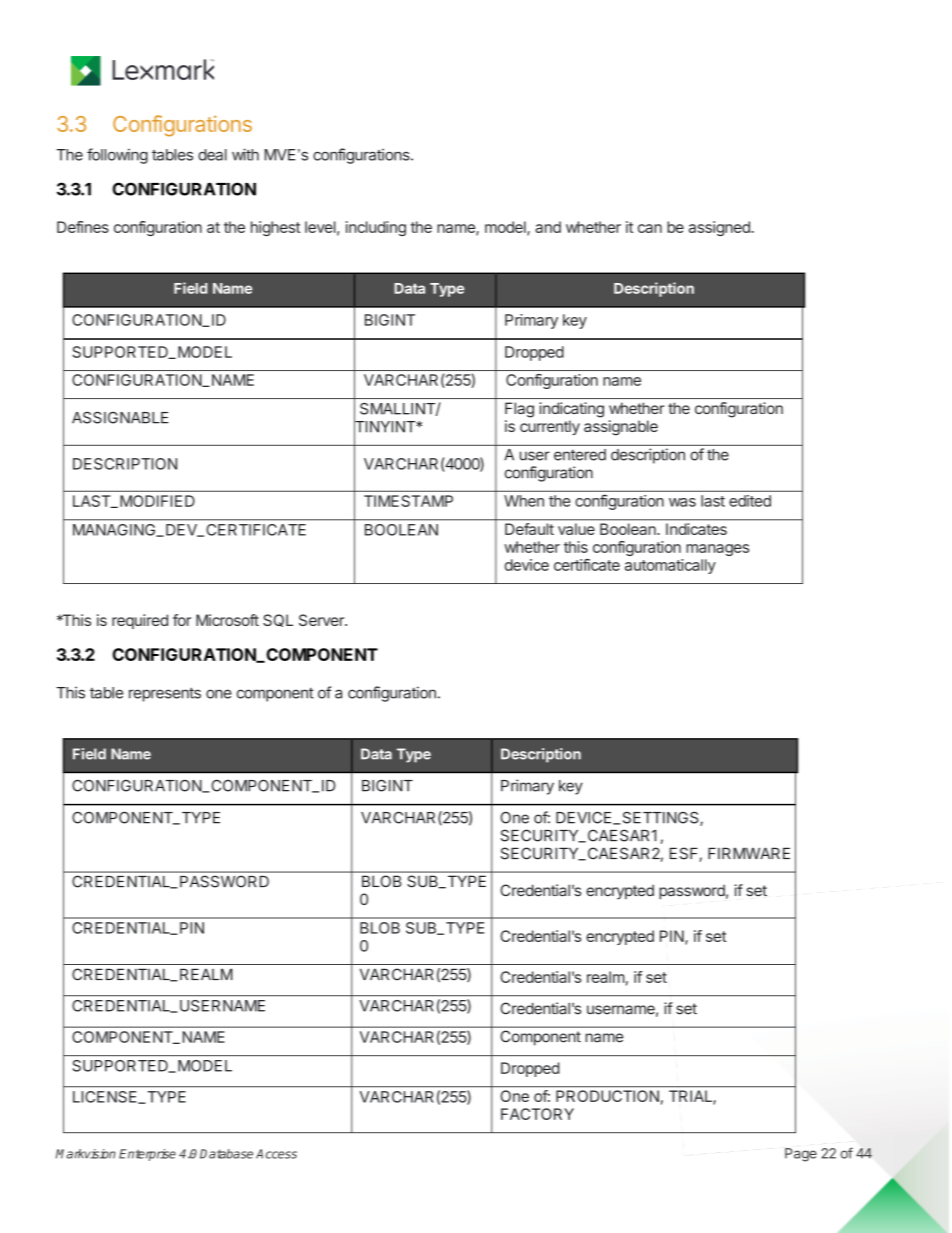  I want to click on Enterprise, so click(147, 1155).
